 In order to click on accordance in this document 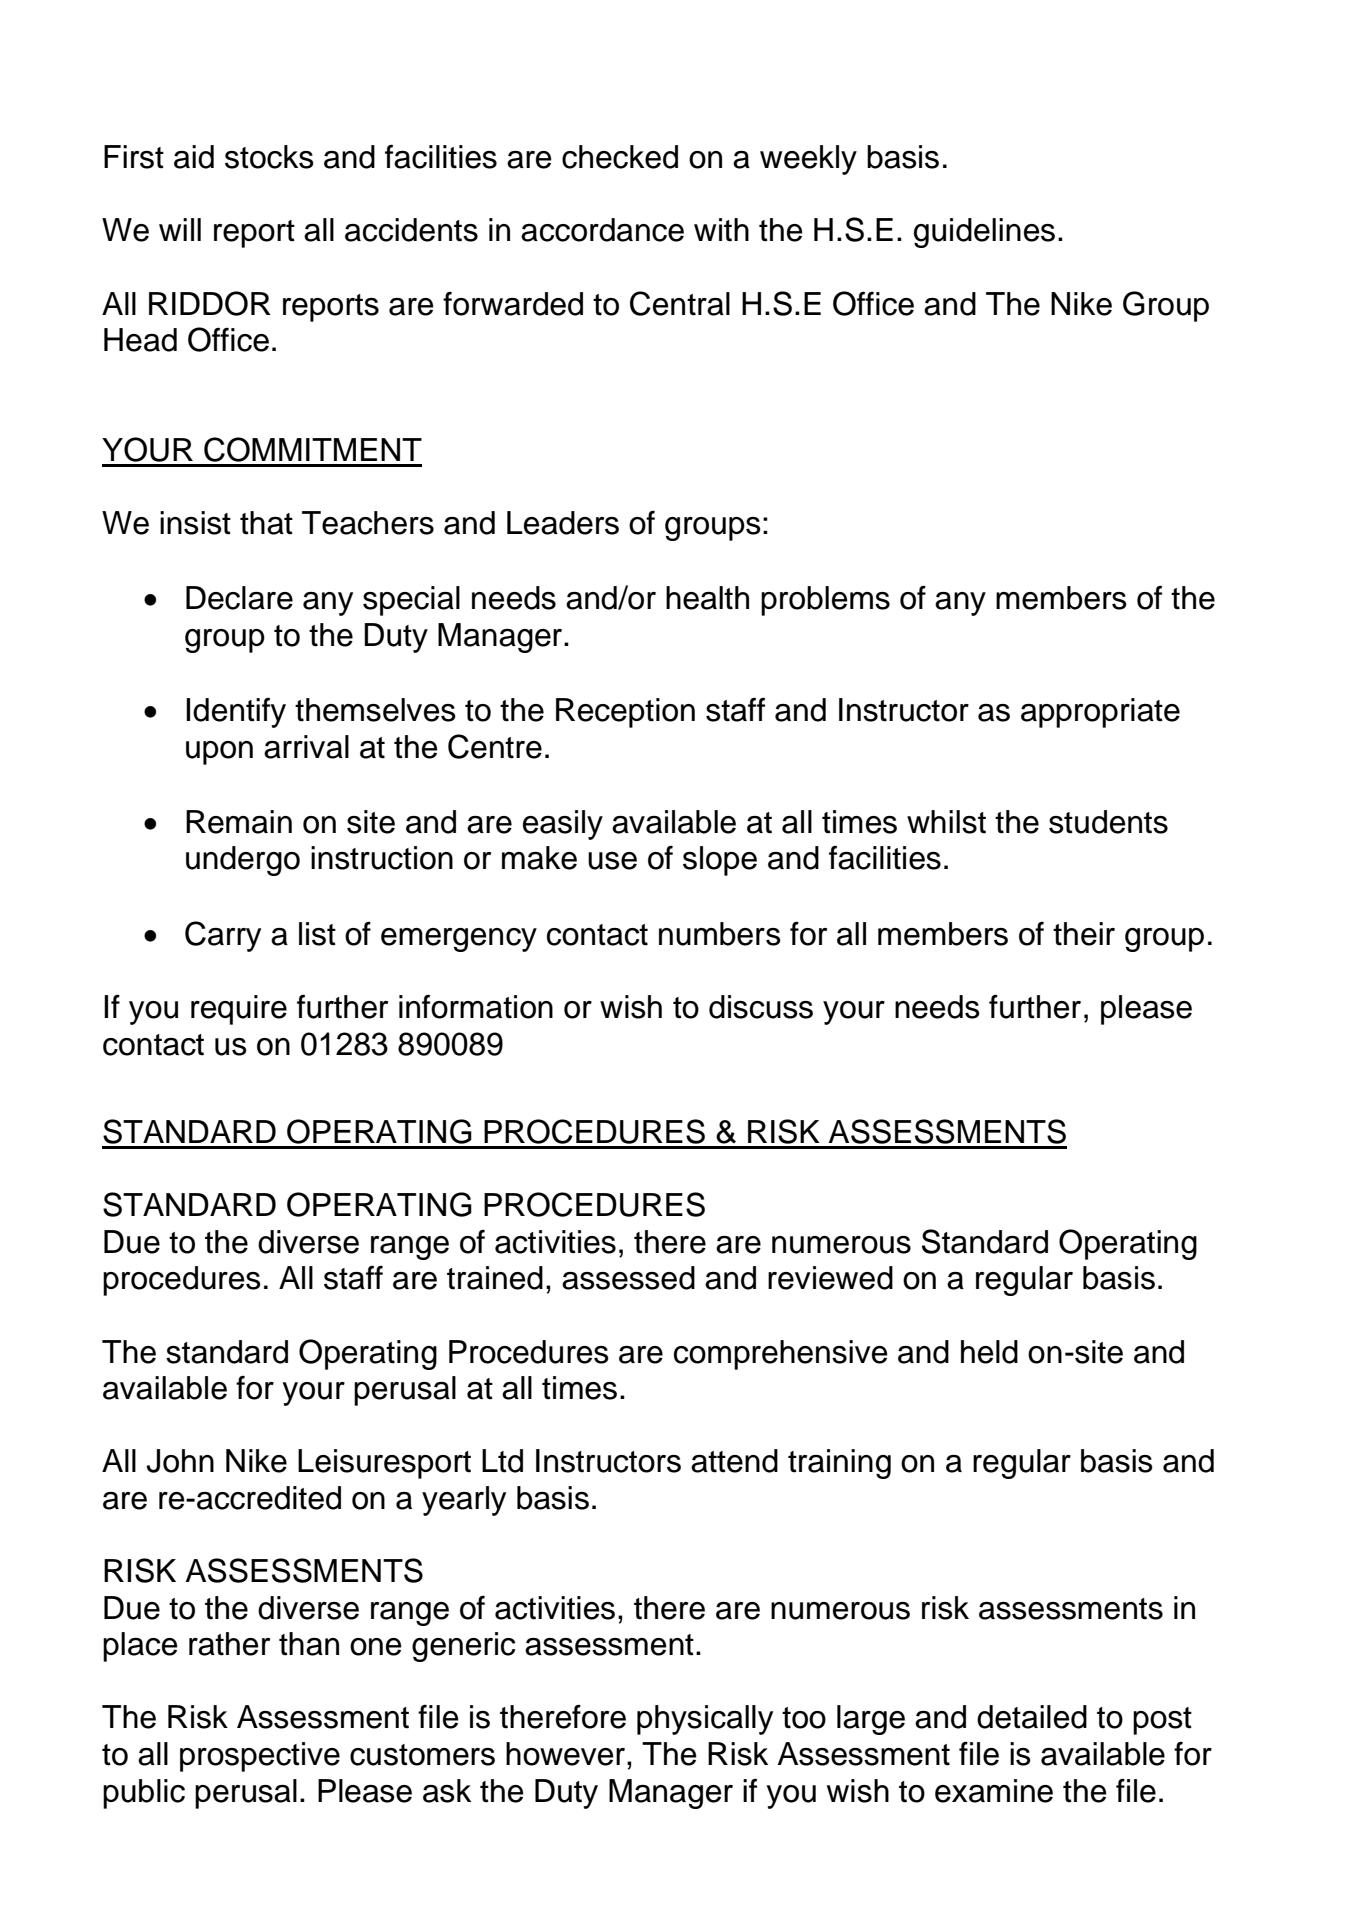, I will do `click(602, 230)`.
